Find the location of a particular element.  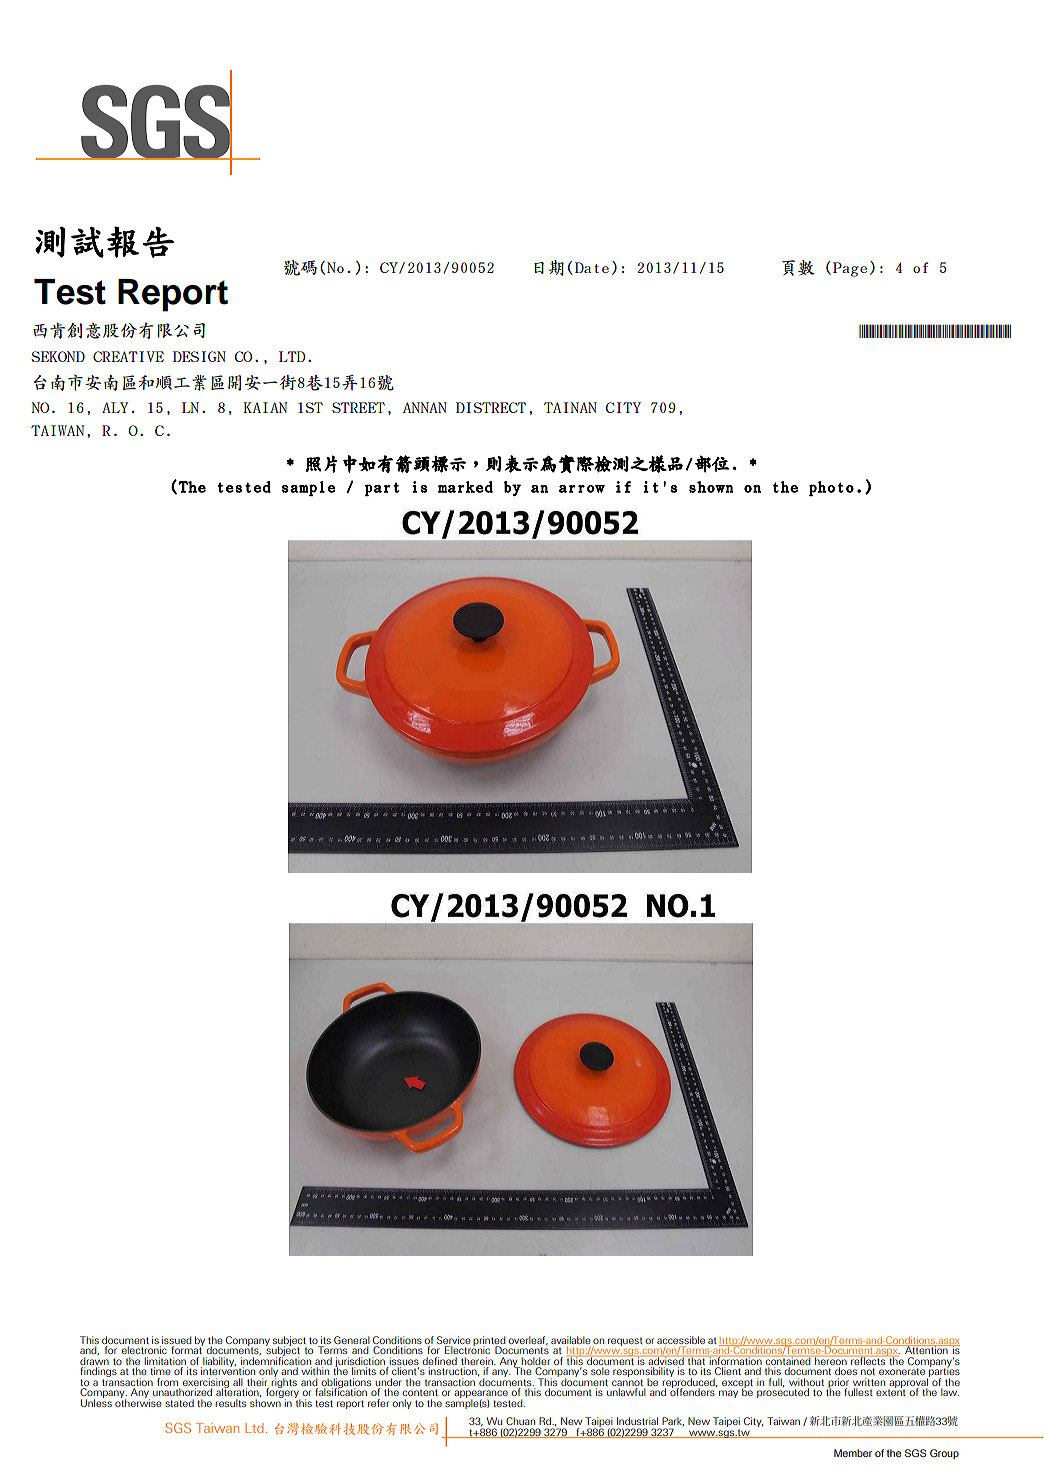

holder is located at coordinates (535, 1361).
